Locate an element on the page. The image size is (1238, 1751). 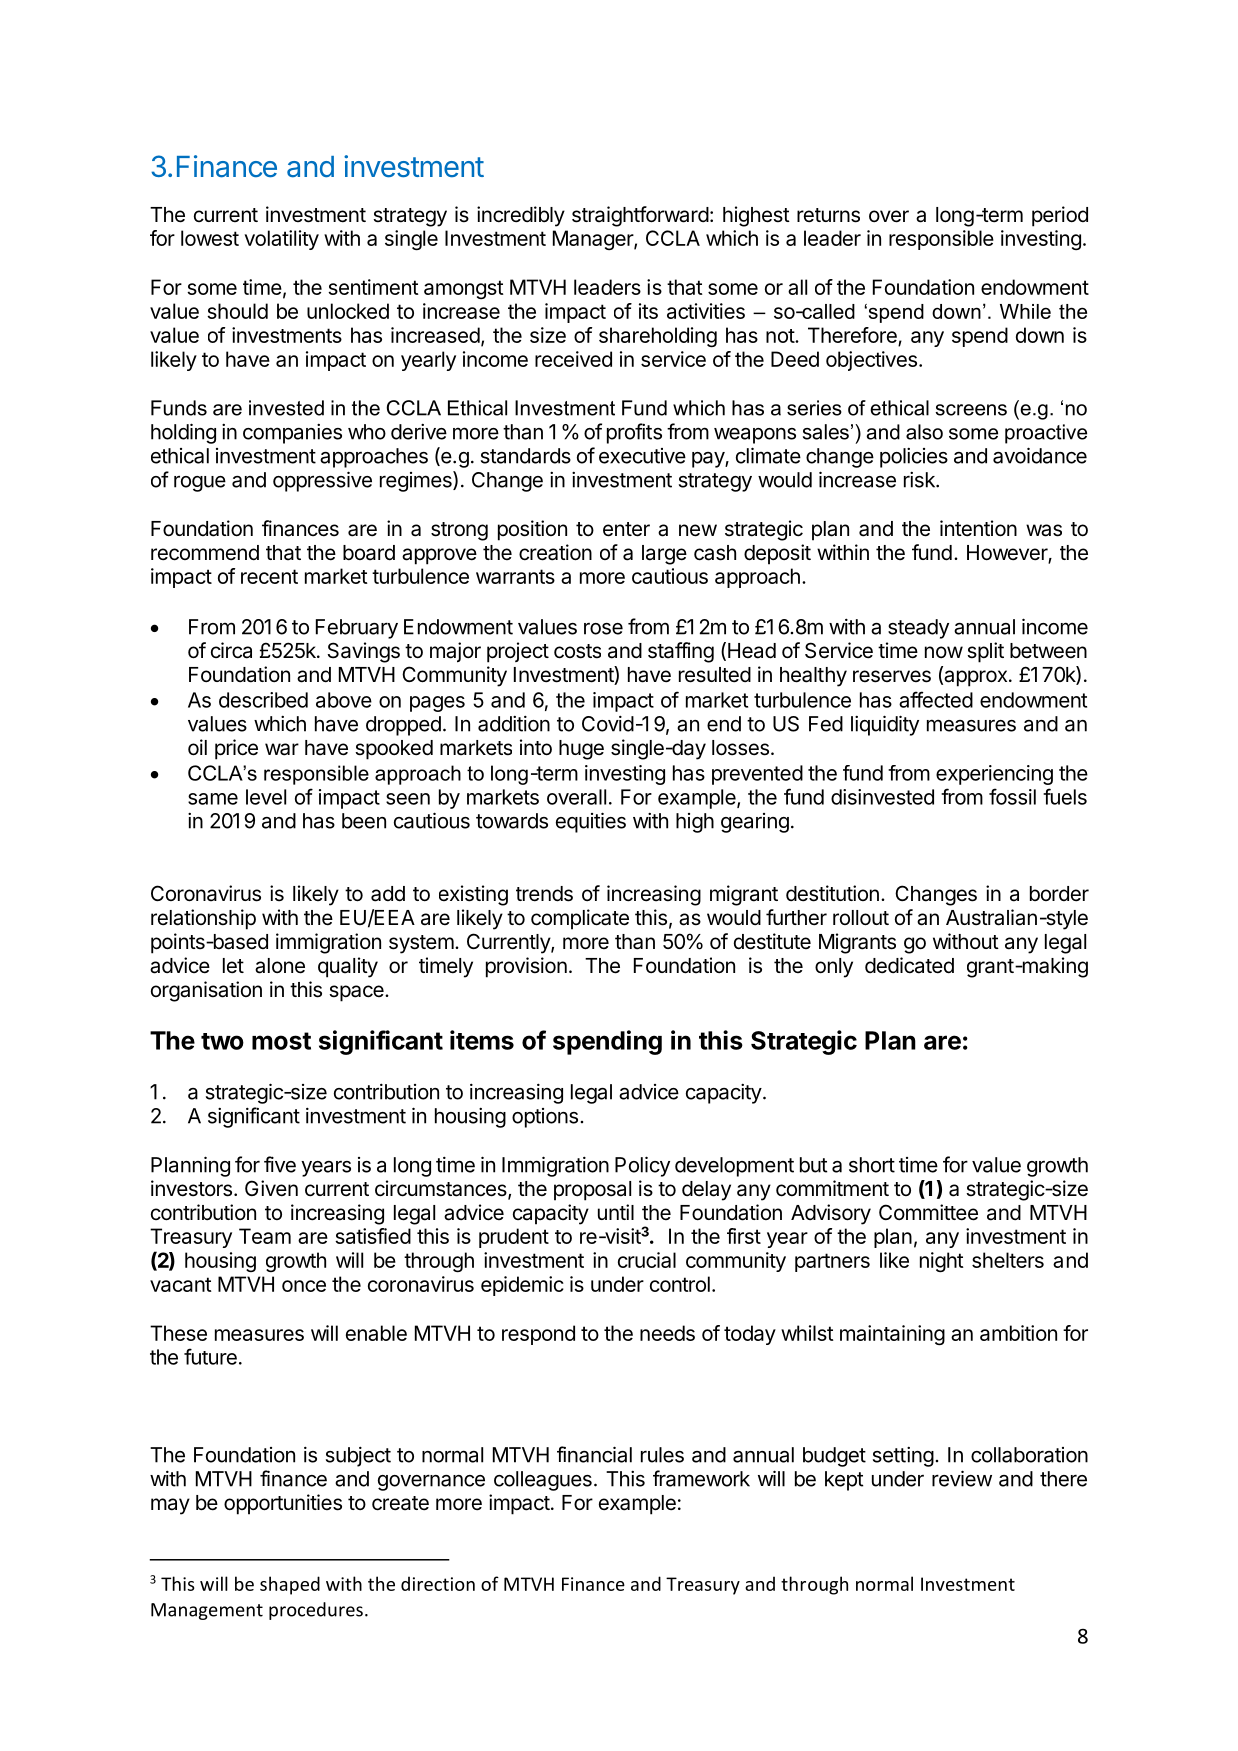
experiencing is located at coordinates (994, 775).
